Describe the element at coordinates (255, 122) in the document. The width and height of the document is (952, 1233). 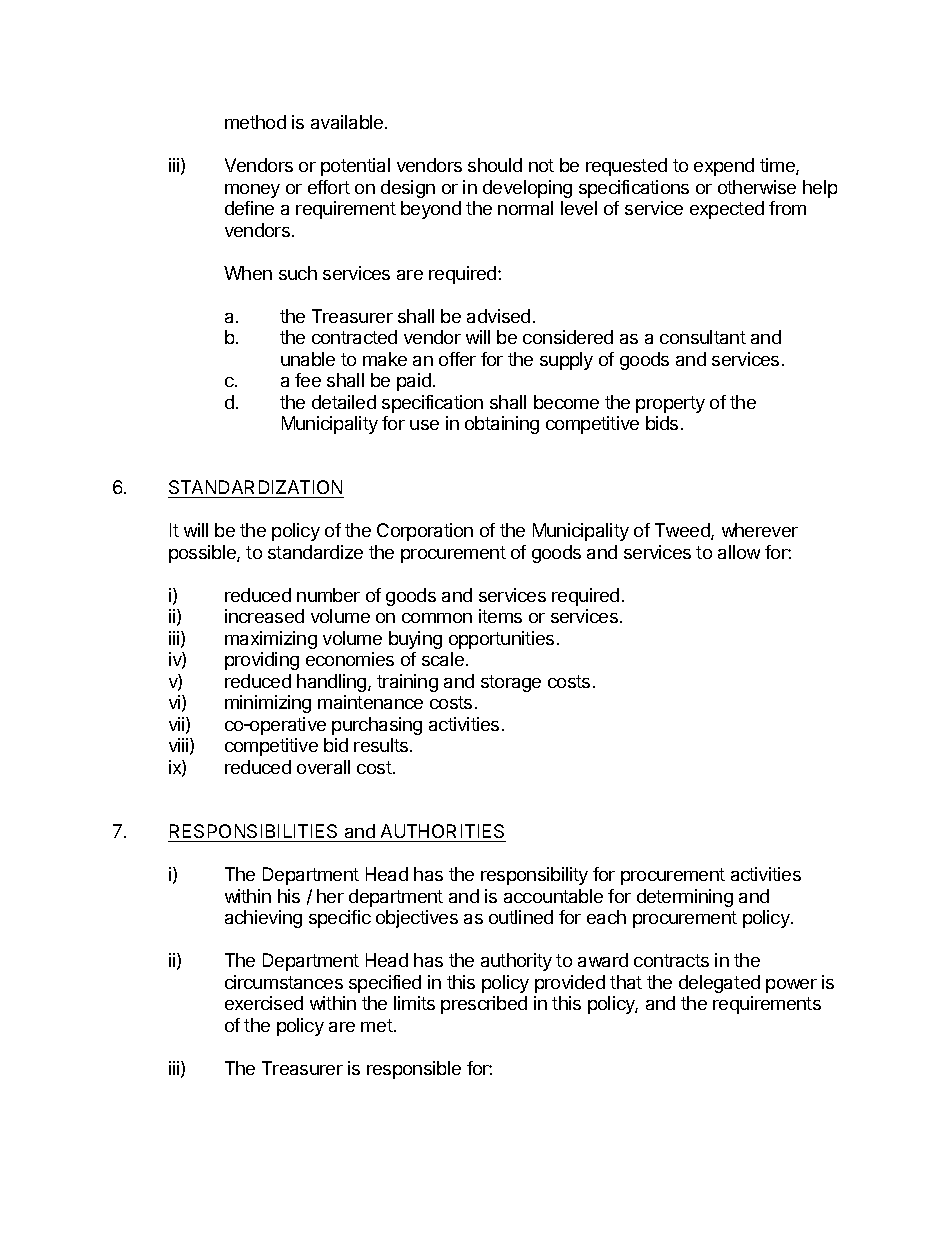
I see `method` at that location.
